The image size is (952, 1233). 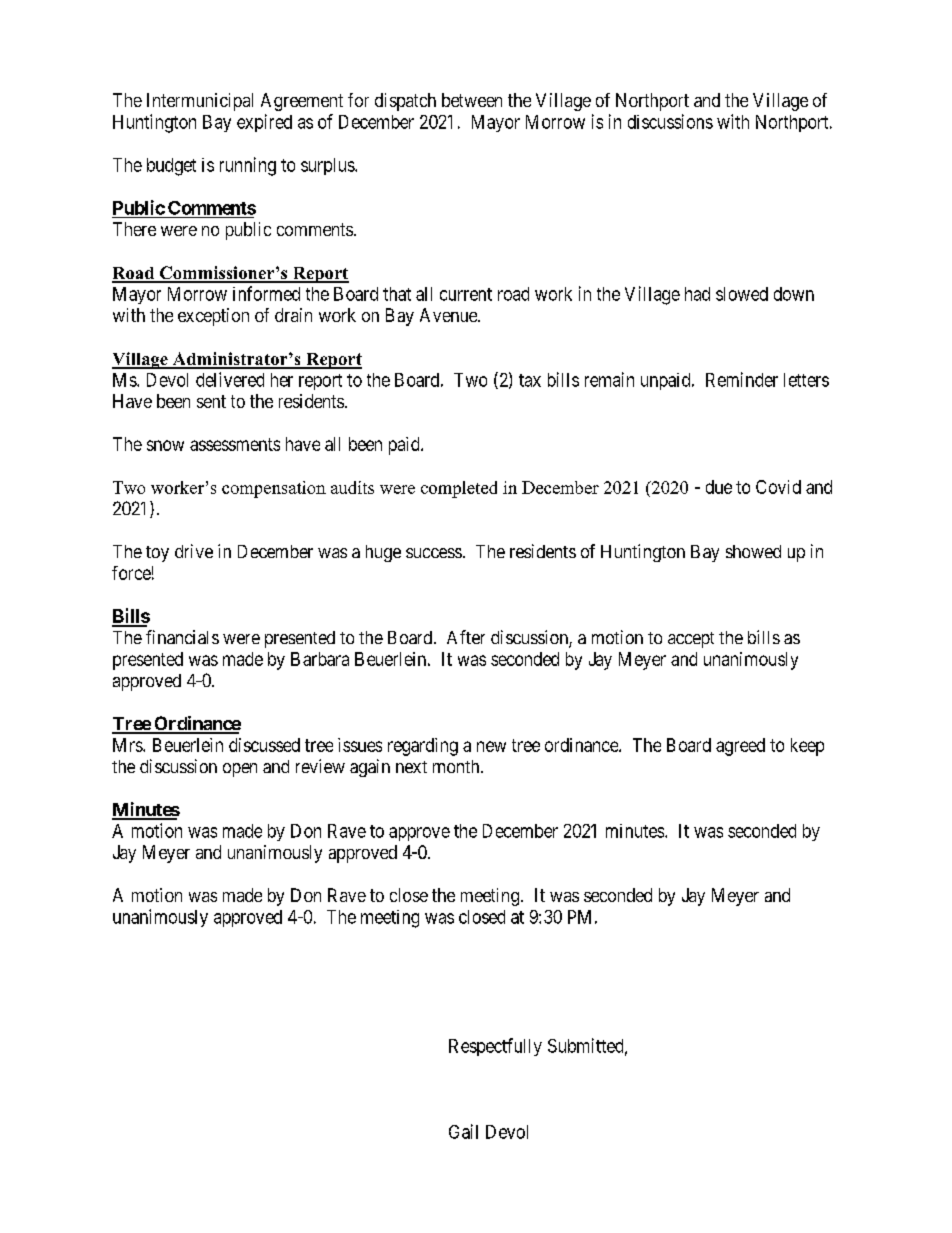 What do you see at coordinates (742, 294) in the screenshot?
I see `slowed` at bounding box center [742, 294].
